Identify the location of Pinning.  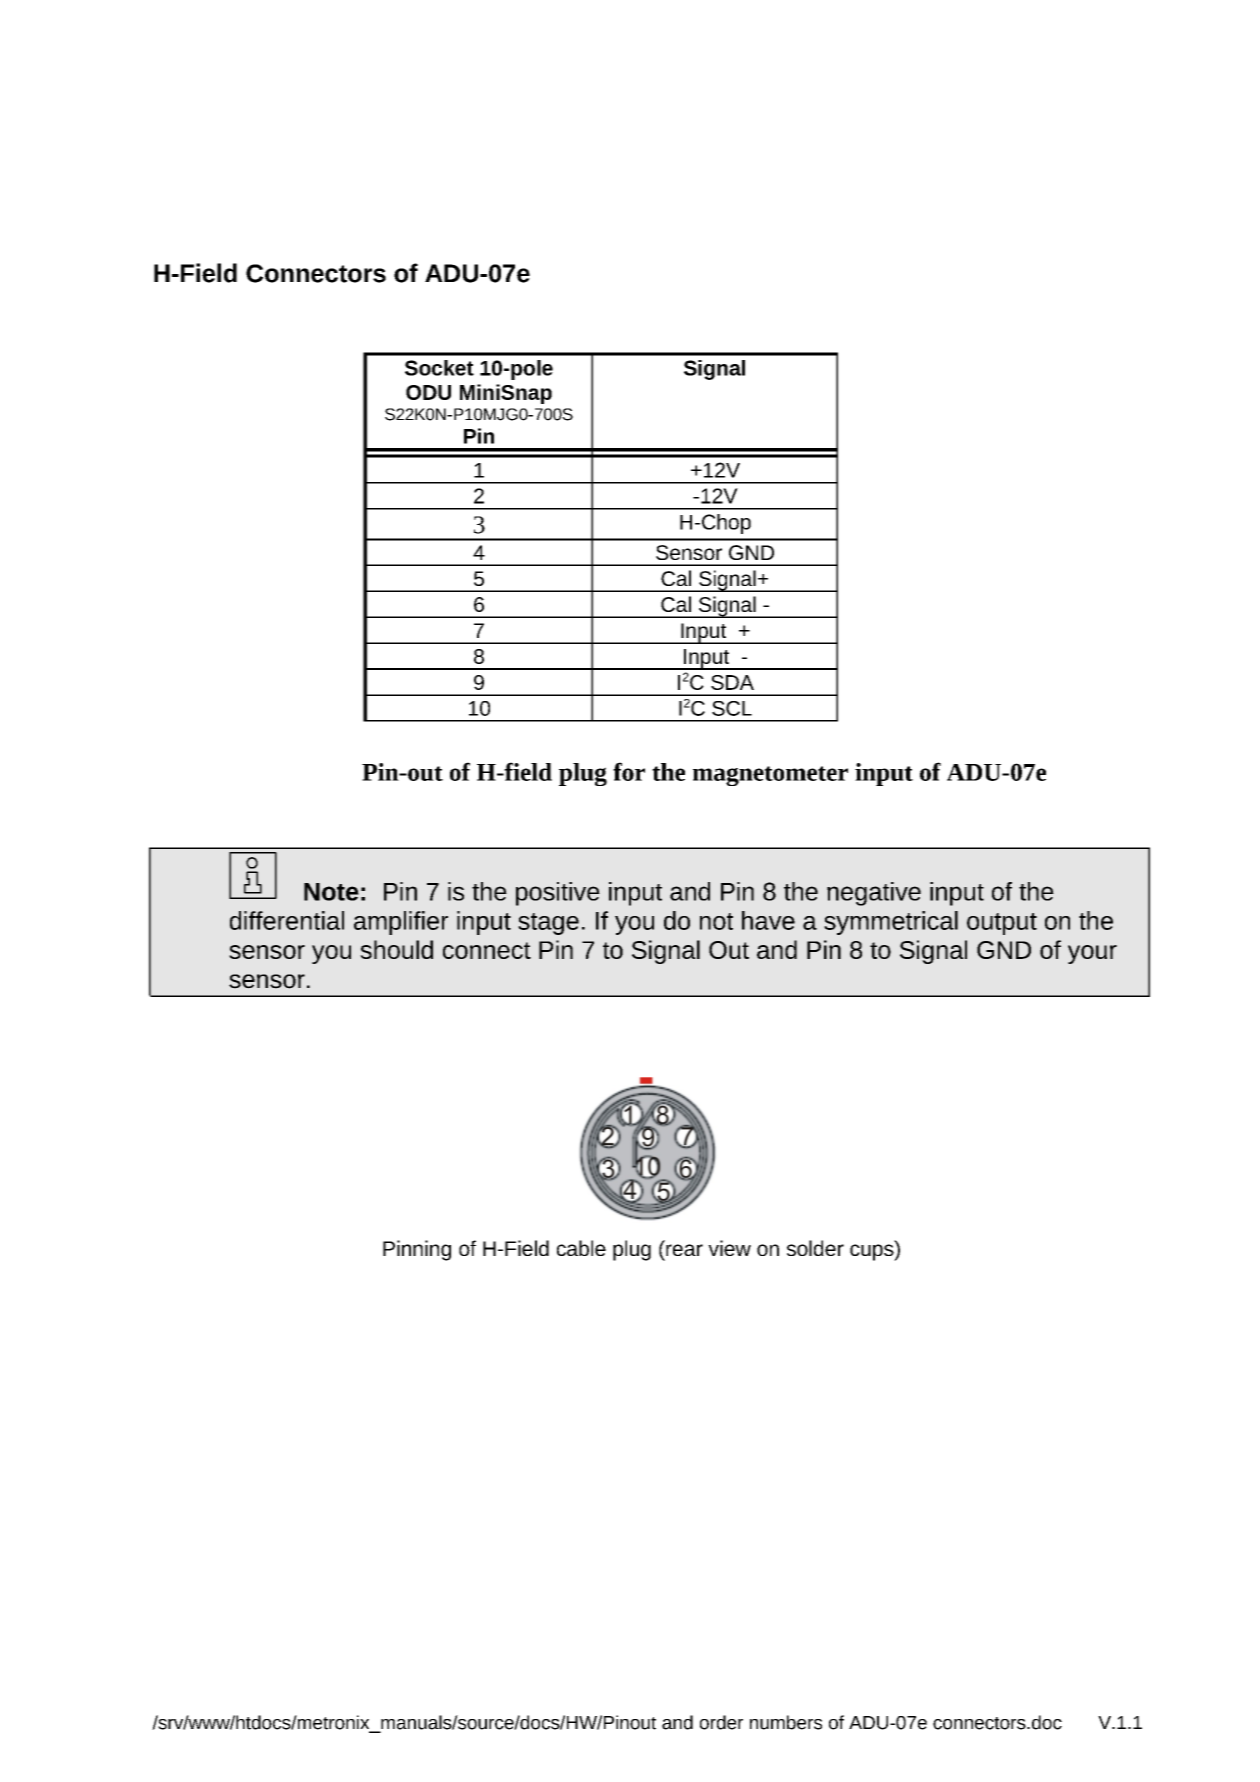
(417, 1250).
